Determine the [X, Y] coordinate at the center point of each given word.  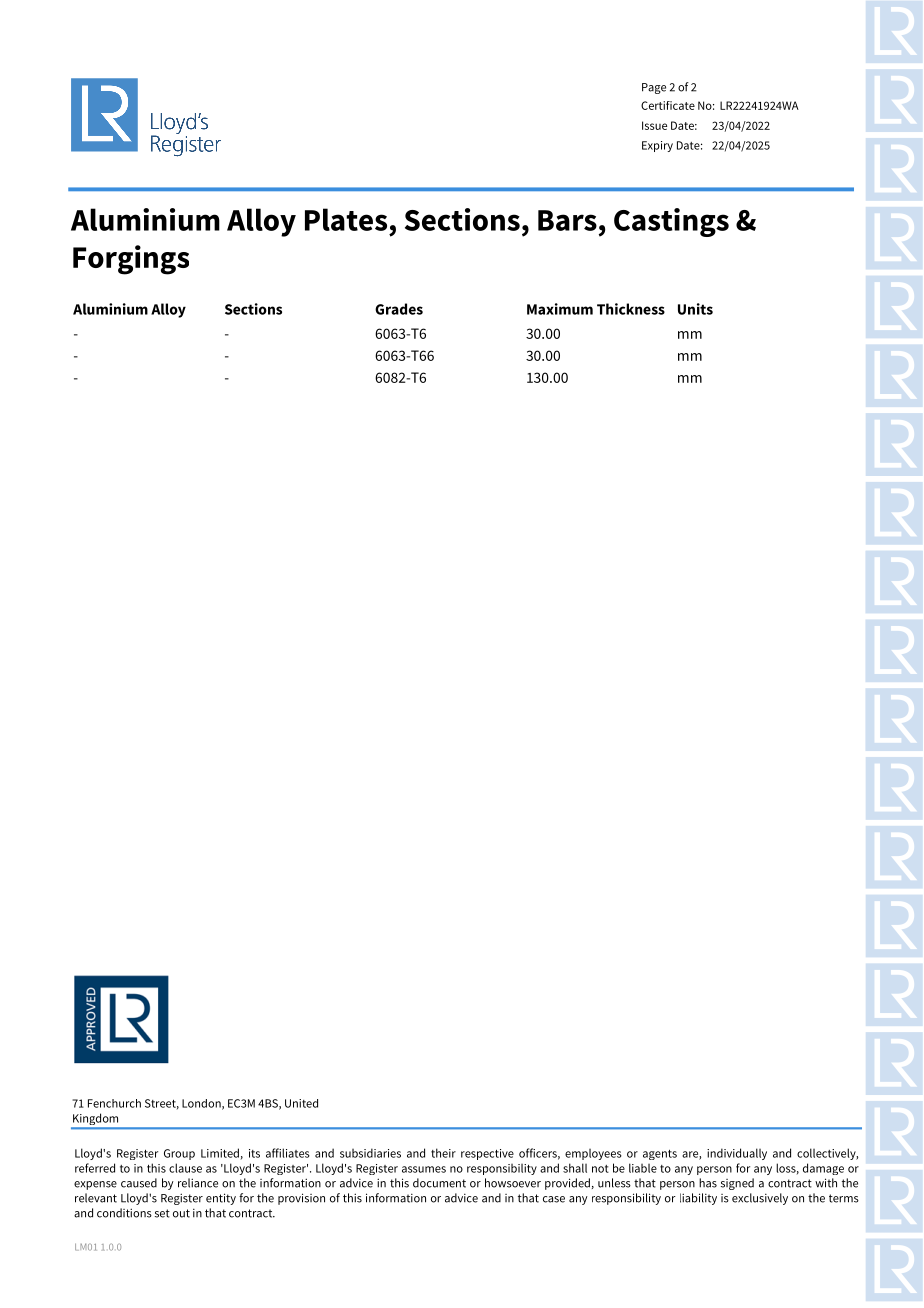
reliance [198, 1183]
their [443, 1153]
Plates [346, 219]
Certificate [668, 105]
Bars [567, 220]
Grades [399, 309]
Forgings [131, 260]
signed [737, 1184]
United [301, 1103]
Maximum [560, 309]
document [439, 1183]
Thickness [631, 309]
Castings [671, 222]
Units [695, 309]
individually [737, 1154]
